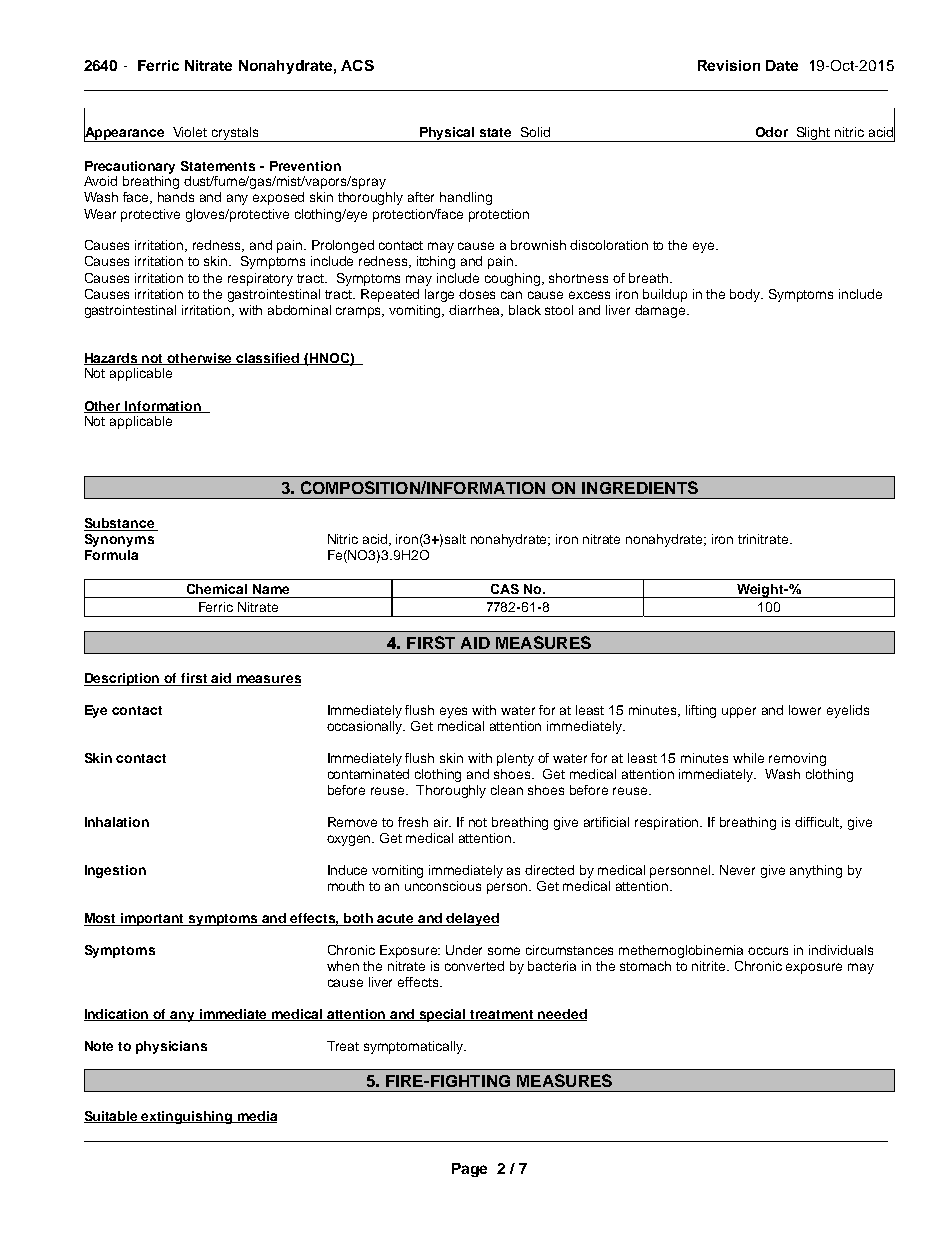  Describe the element at coordinates (469, 1170) in the document. I see `Page` at that location.
